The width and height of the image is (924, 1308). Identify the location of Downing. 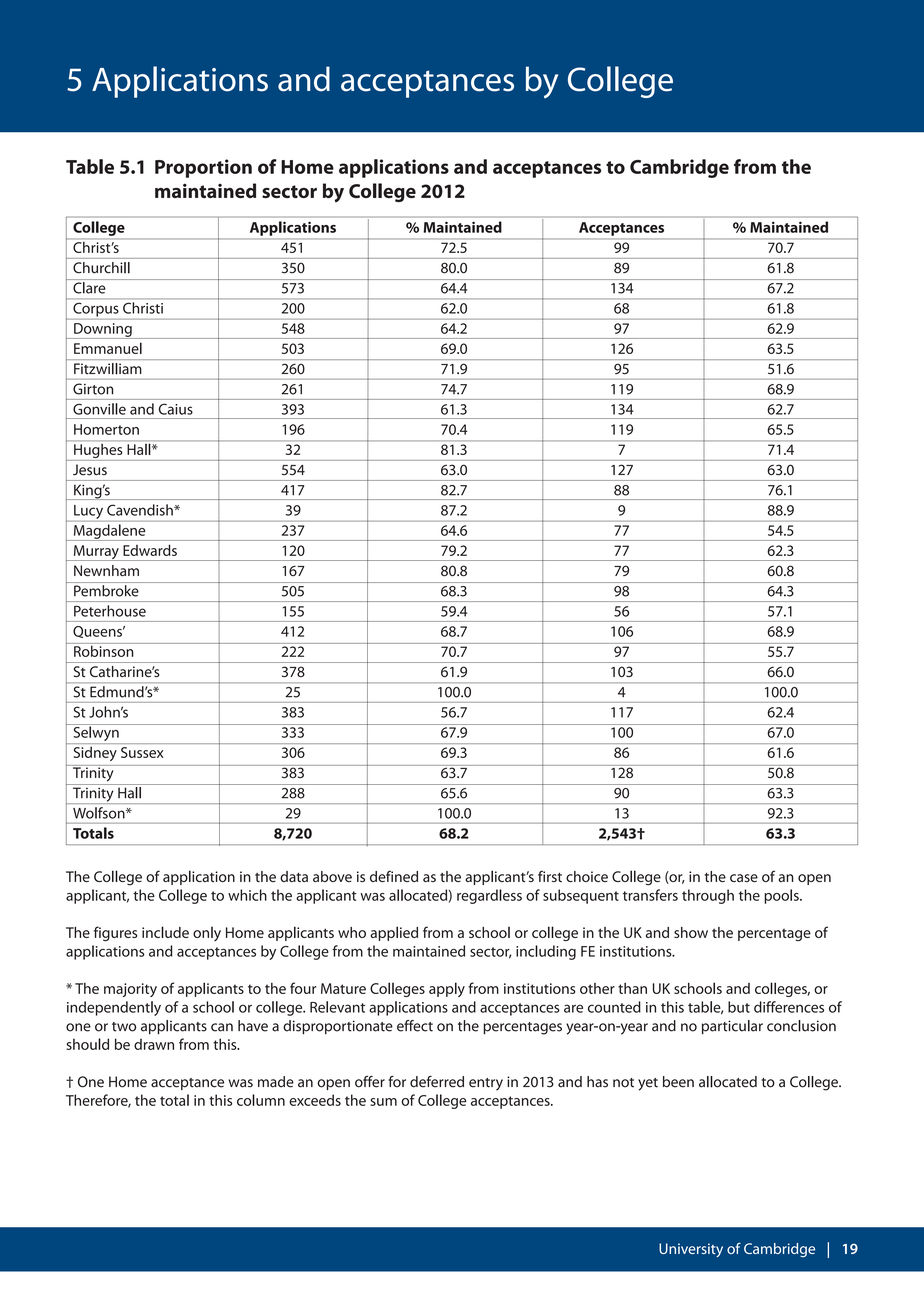
(103, 331).
